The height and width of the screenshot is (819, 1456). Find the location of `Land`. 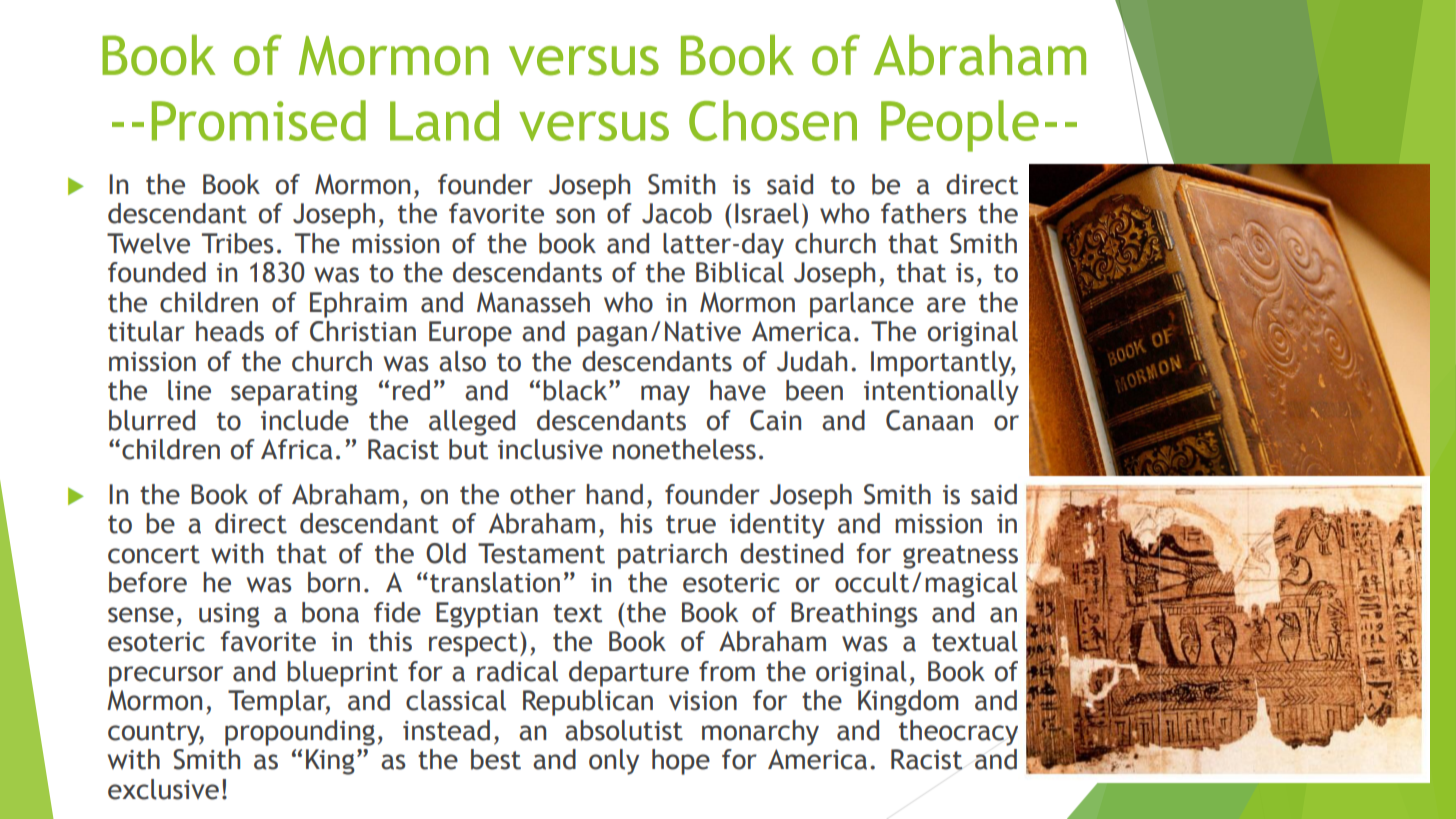

Land is located at coordinates (444, 120).
